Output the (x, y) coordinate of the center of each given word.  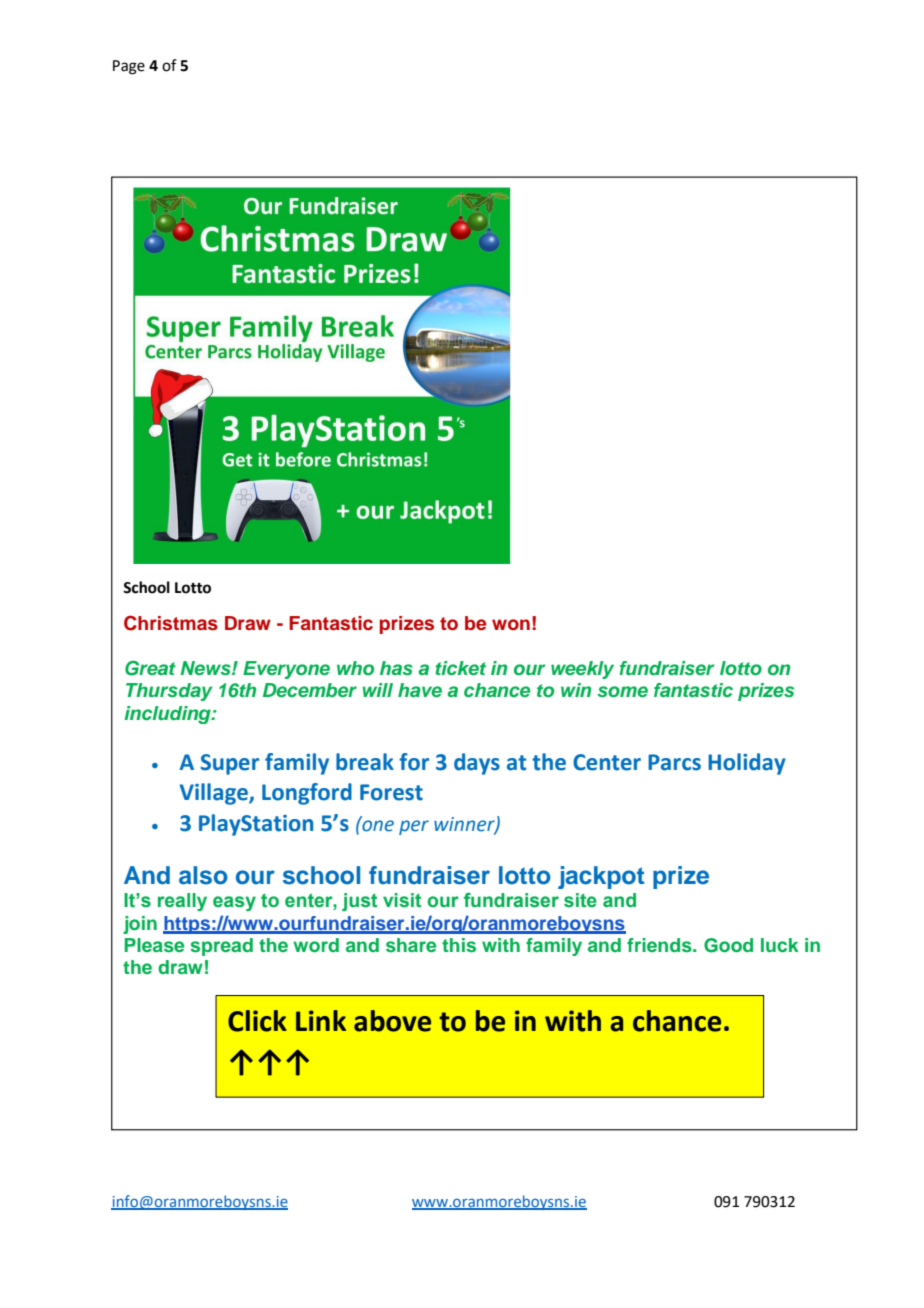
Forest (391, 792)
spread (221, 947)
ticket (460, 668)
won (511, 625)
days (477, 764)
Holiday (747, 764)
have (420, 690)
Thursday (169, 692)
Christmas (171, 623)
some (622, 691)
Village (214, 794)
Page (129, 67)
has (396, 668)
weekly (582, 670)
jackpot (601, 877)
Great (150, 668)
